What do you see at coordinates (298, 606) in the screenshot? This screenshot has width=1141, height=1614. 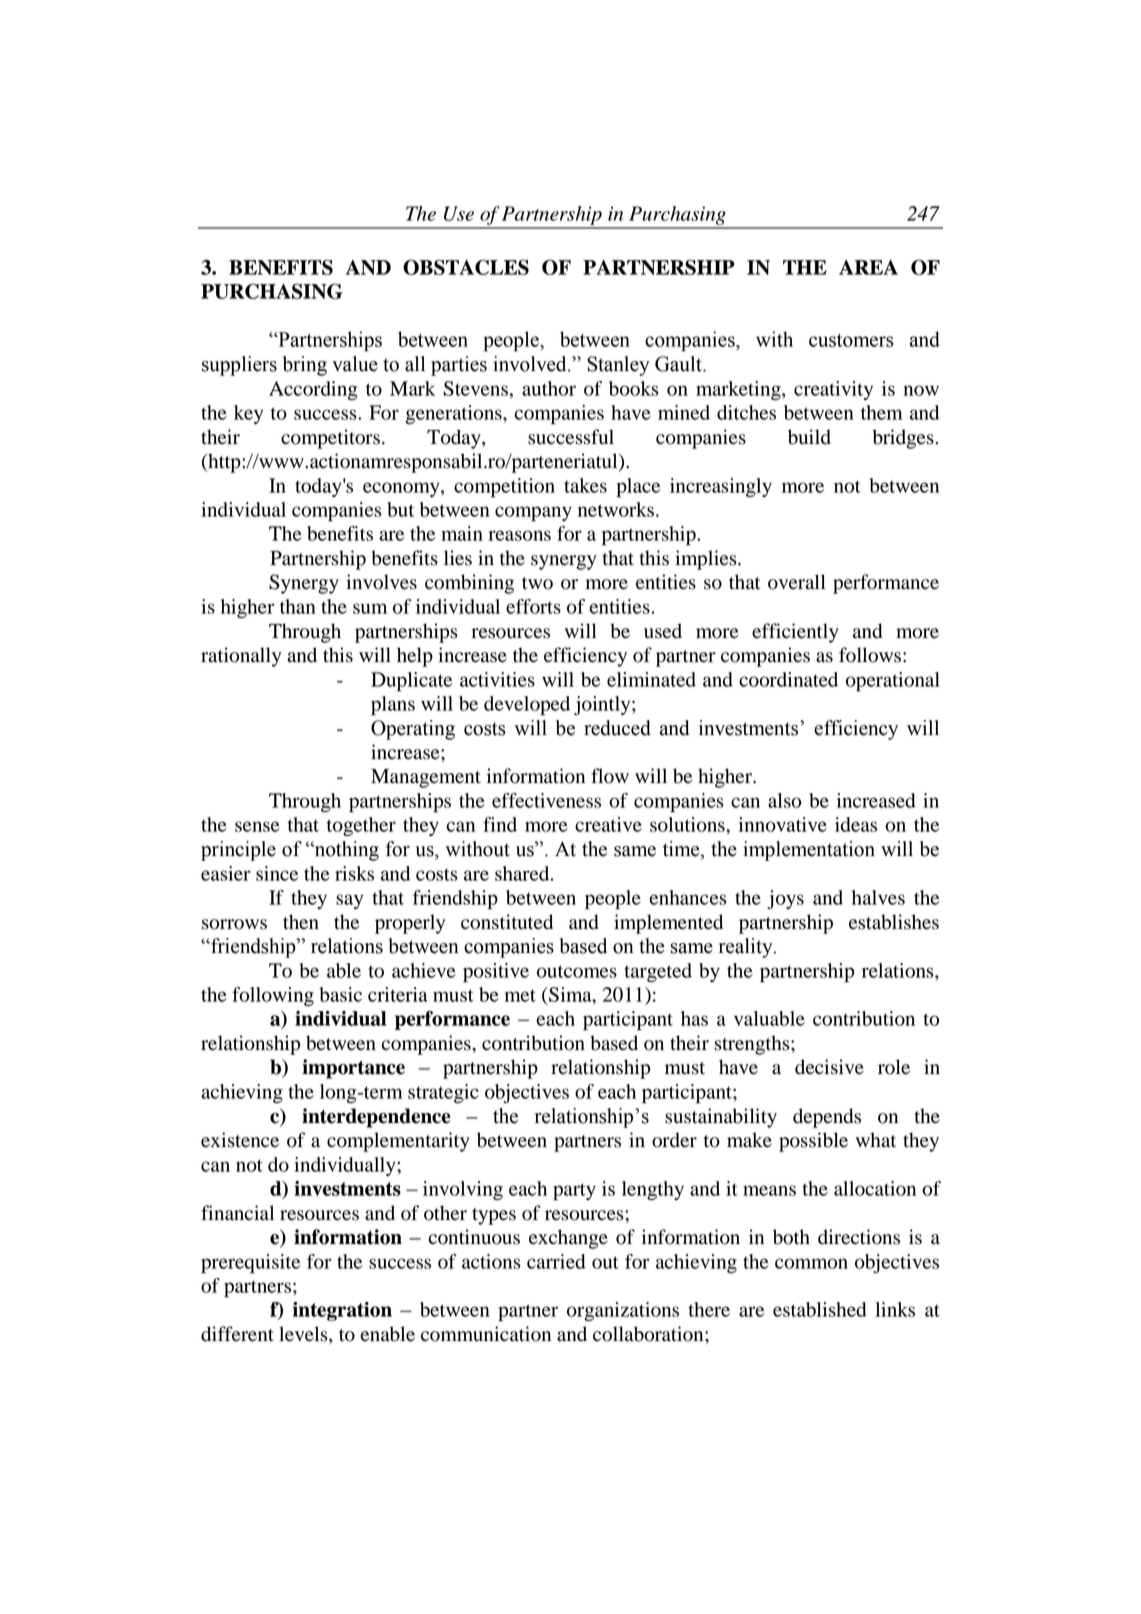 I see `than` at bounding box center [298, 606].
